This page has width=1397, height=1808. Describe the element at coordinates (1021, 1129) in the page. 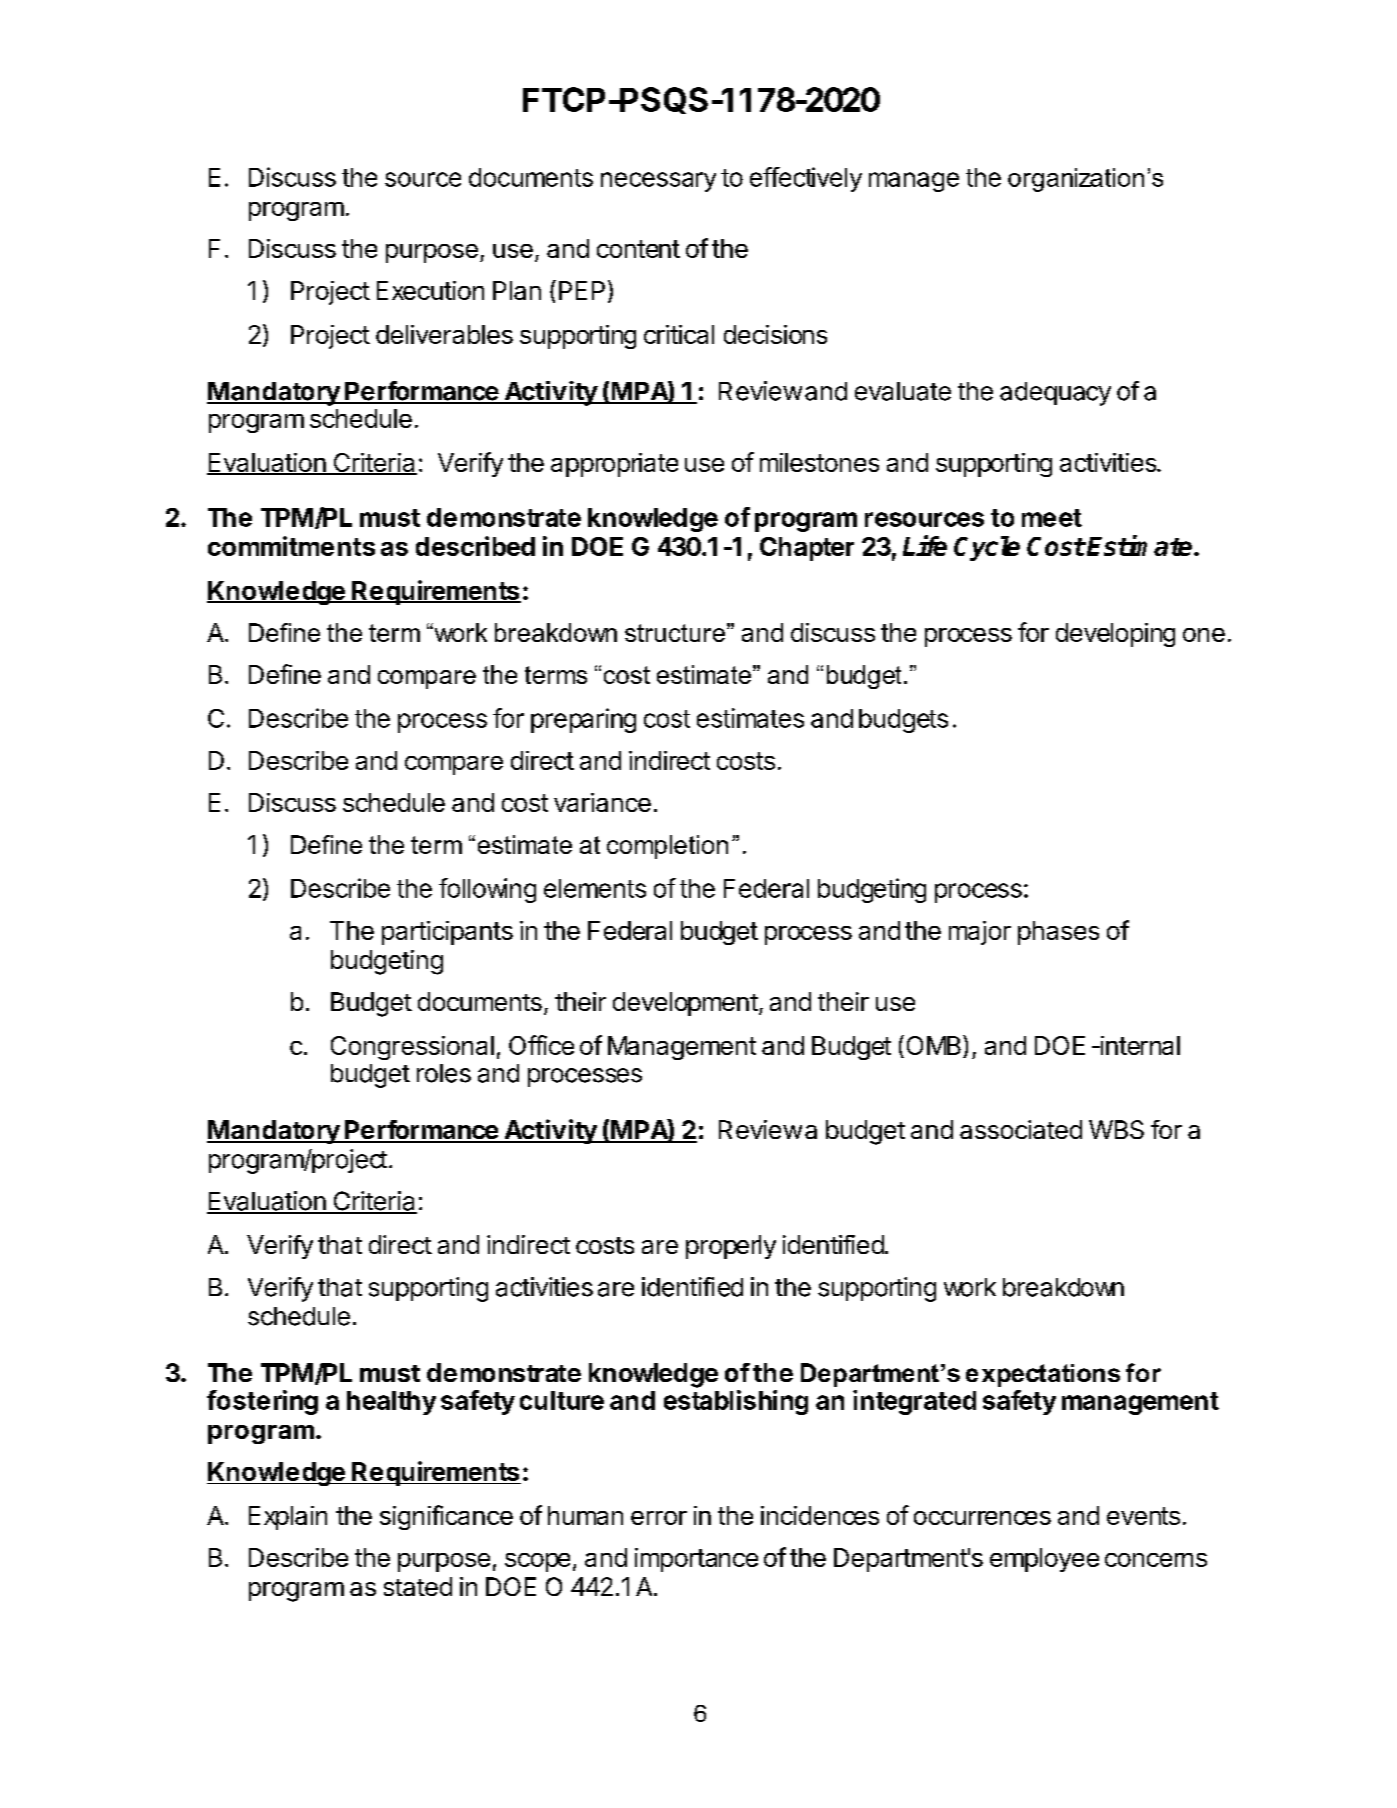

I see `associated` at that location.
